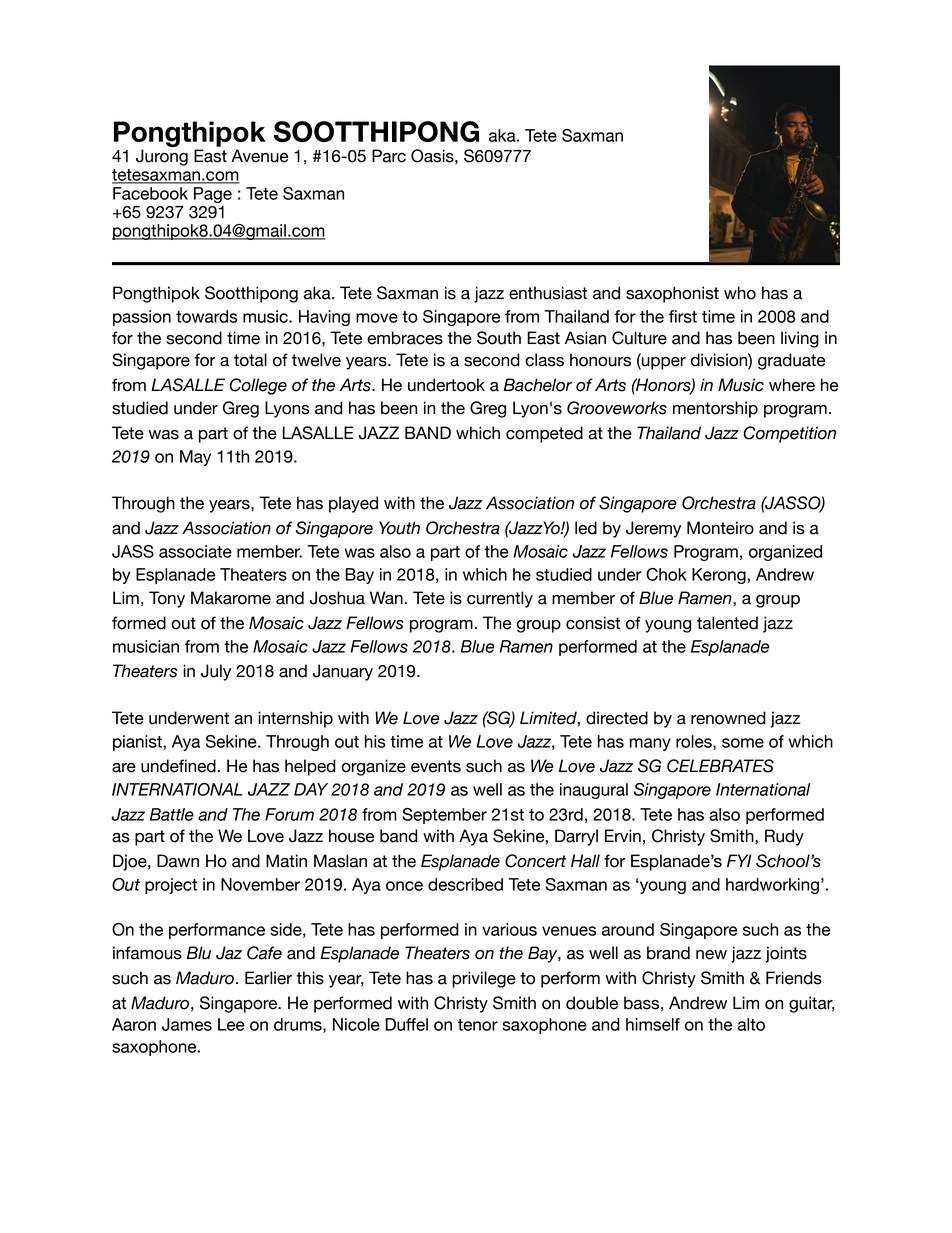 This image has height=1233, width=952. I want to click on alto, so click(751, 1024).
